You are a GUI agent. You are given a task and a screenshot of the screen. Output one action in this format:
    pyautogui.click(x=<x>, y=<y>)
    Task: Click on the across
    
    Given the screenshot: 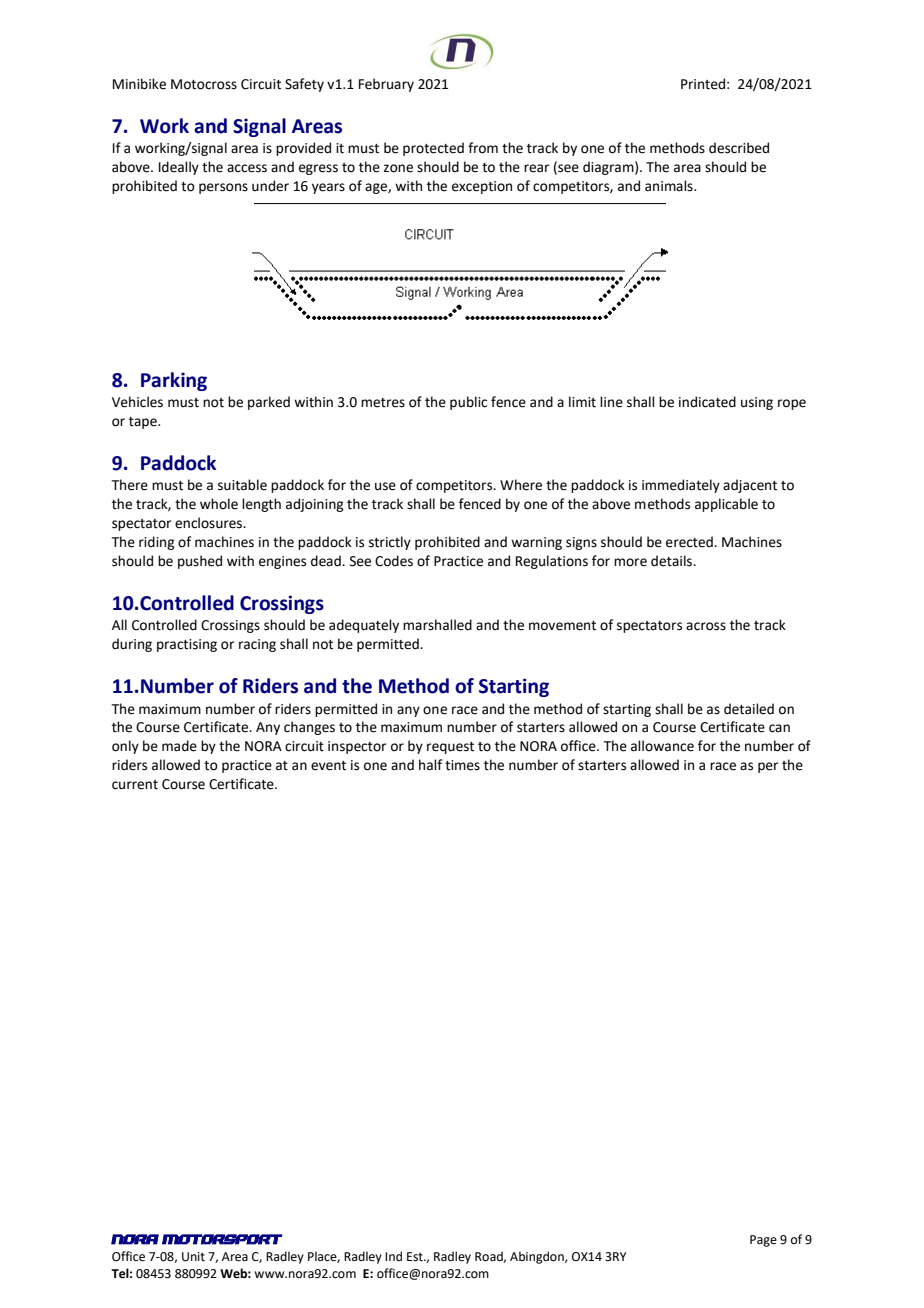 What is the action you would take?
    pyautogui.click(x=706, y=626)
